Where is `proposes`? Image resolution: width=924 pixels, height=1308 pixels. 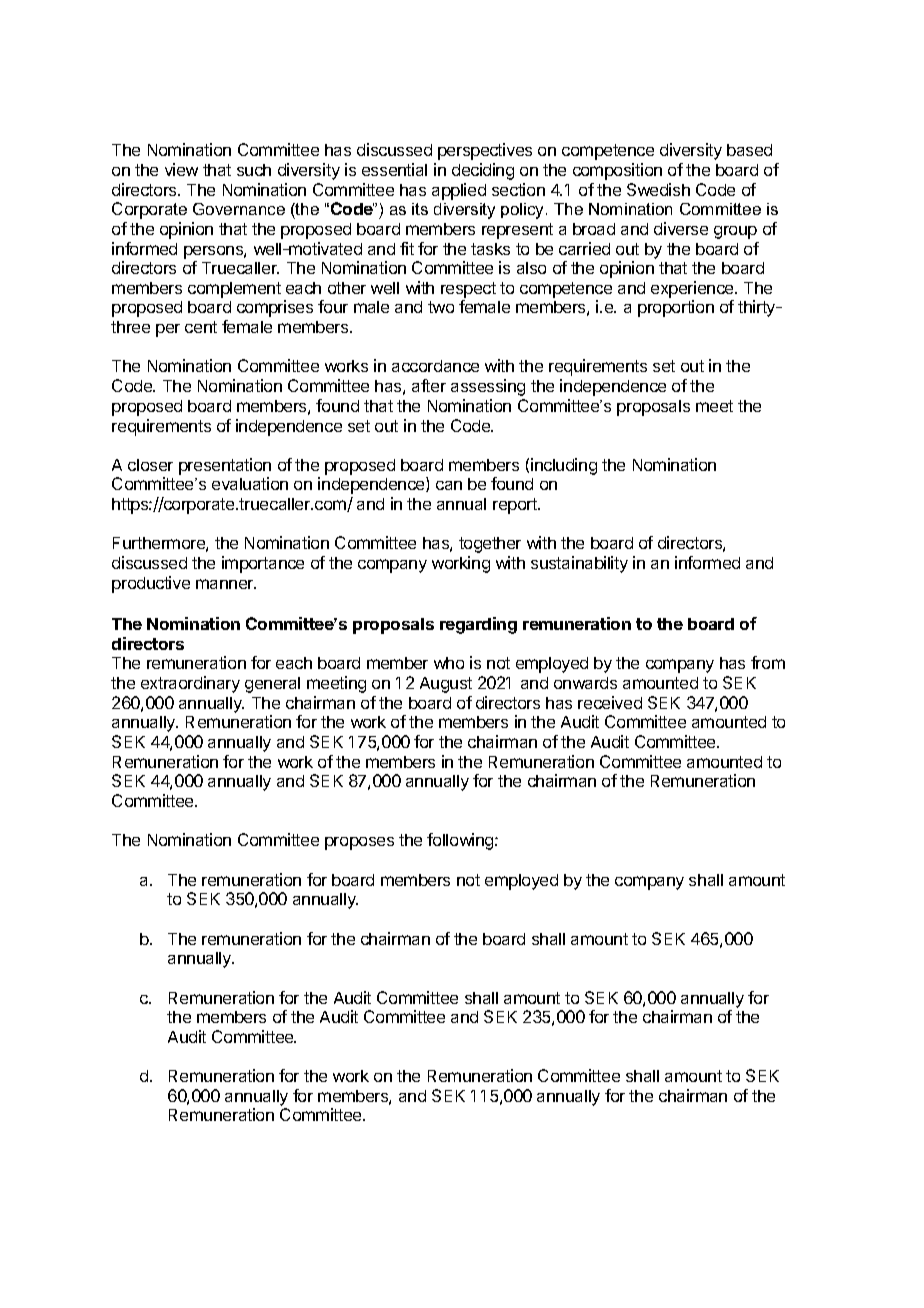 proposes is located at coordinates (359, 843).
